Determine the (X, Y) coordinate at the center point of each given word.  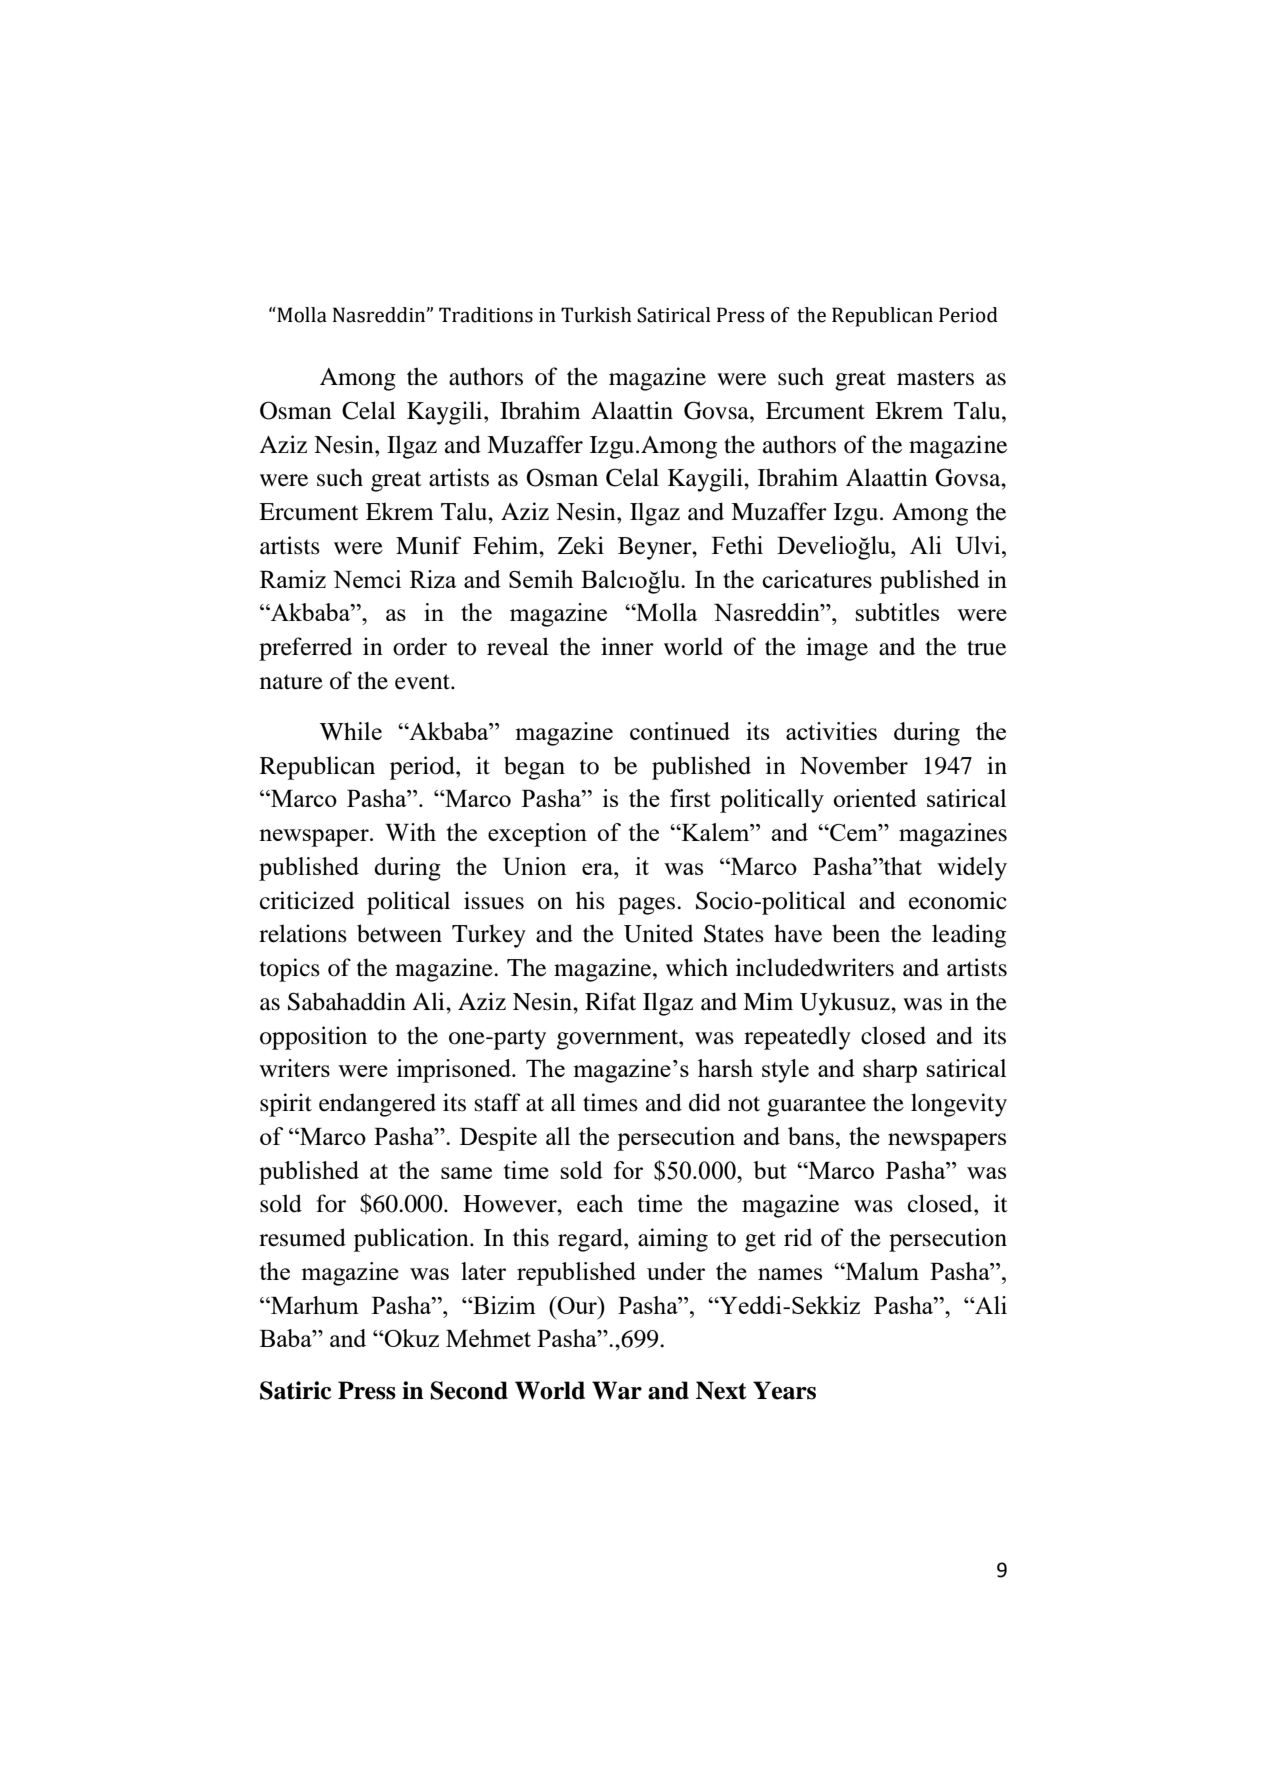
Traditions (486, 315)
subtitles (897, 612)
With (410, 832)
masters (935, 378)
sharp (890, 1071)
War (617, 1390)
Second (469, 1390)
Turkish (596, 315)
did (705, 1102)
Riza (433, 579)
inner (627, 646)
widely (972, 869)
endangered (377, 1105)
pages (646, 906)
